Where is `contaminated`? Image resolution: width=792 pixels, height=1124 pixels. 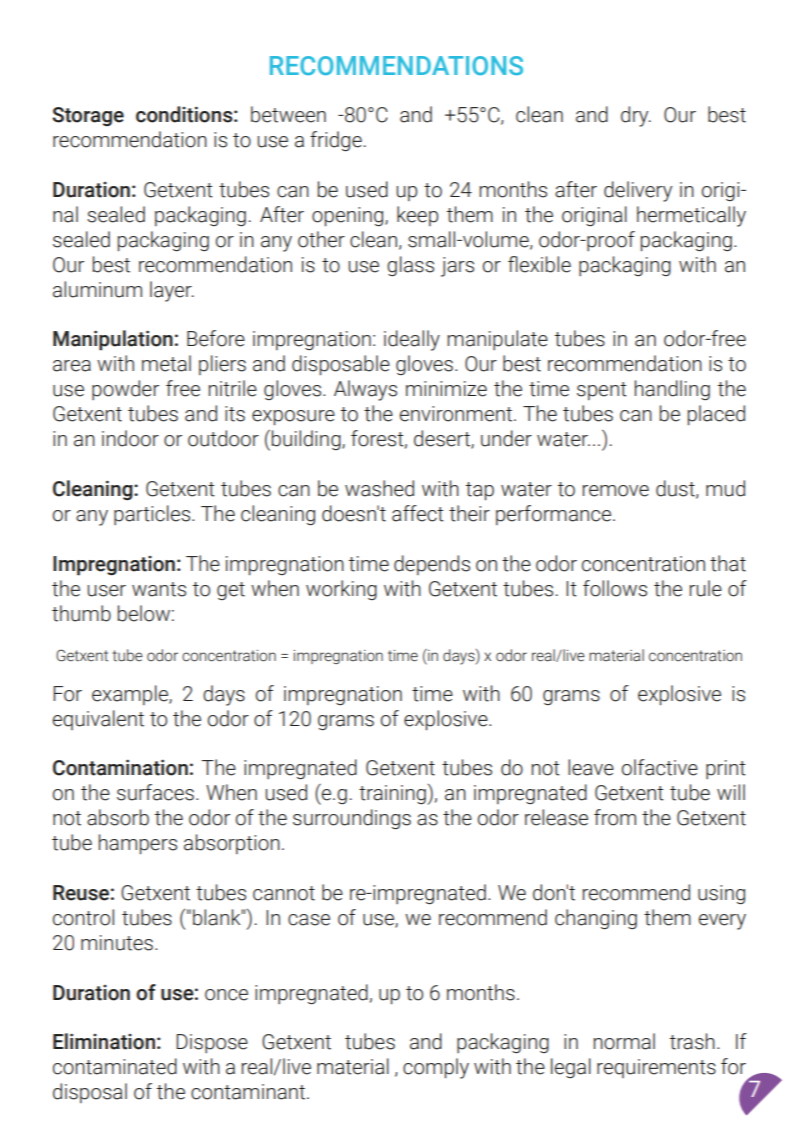 contaminated is located at coordinates (115, 1066).
